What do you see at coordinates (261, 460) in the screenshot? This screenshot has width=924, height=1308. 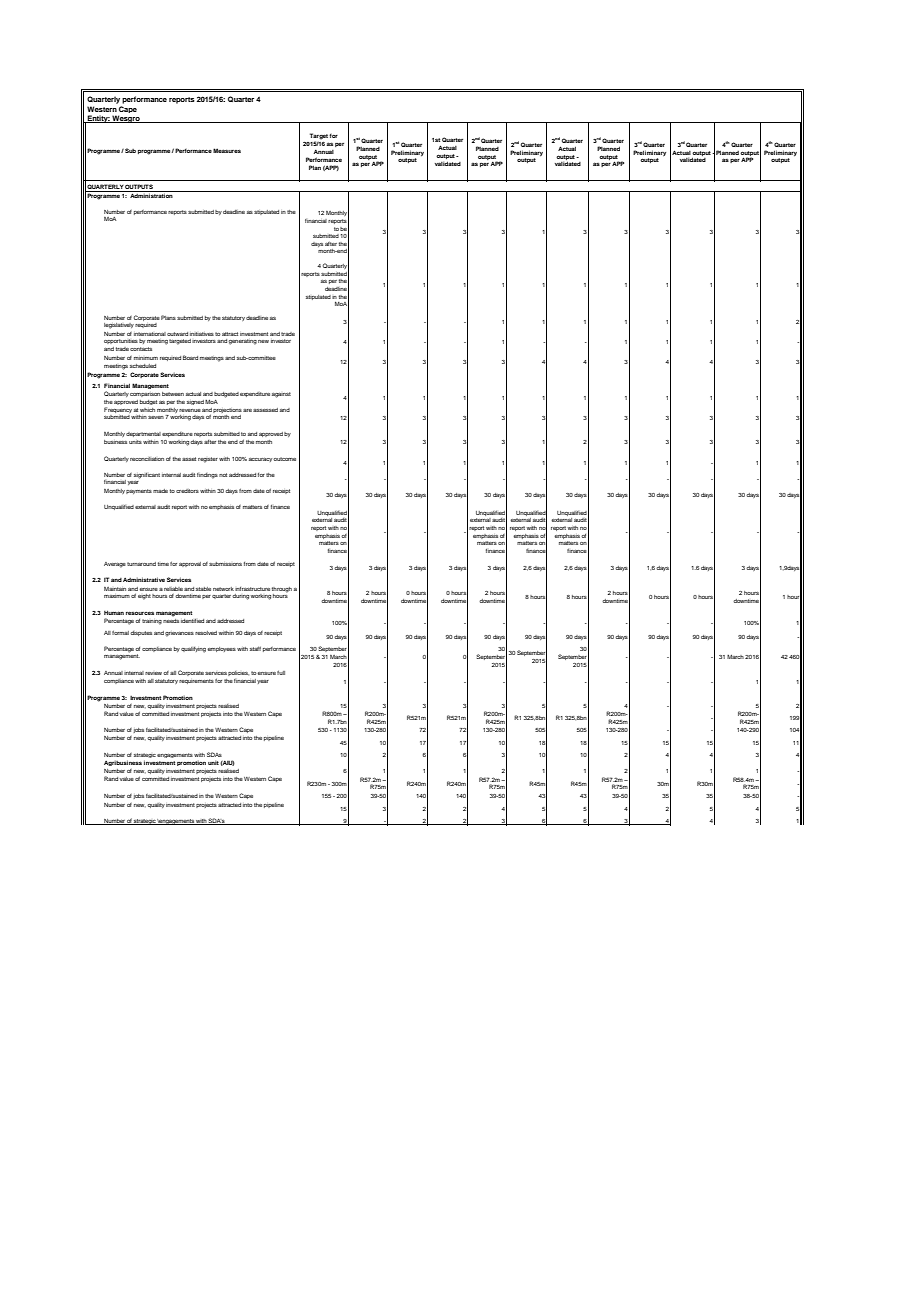 I see `accuracy` at bounding box center [261, 460].
